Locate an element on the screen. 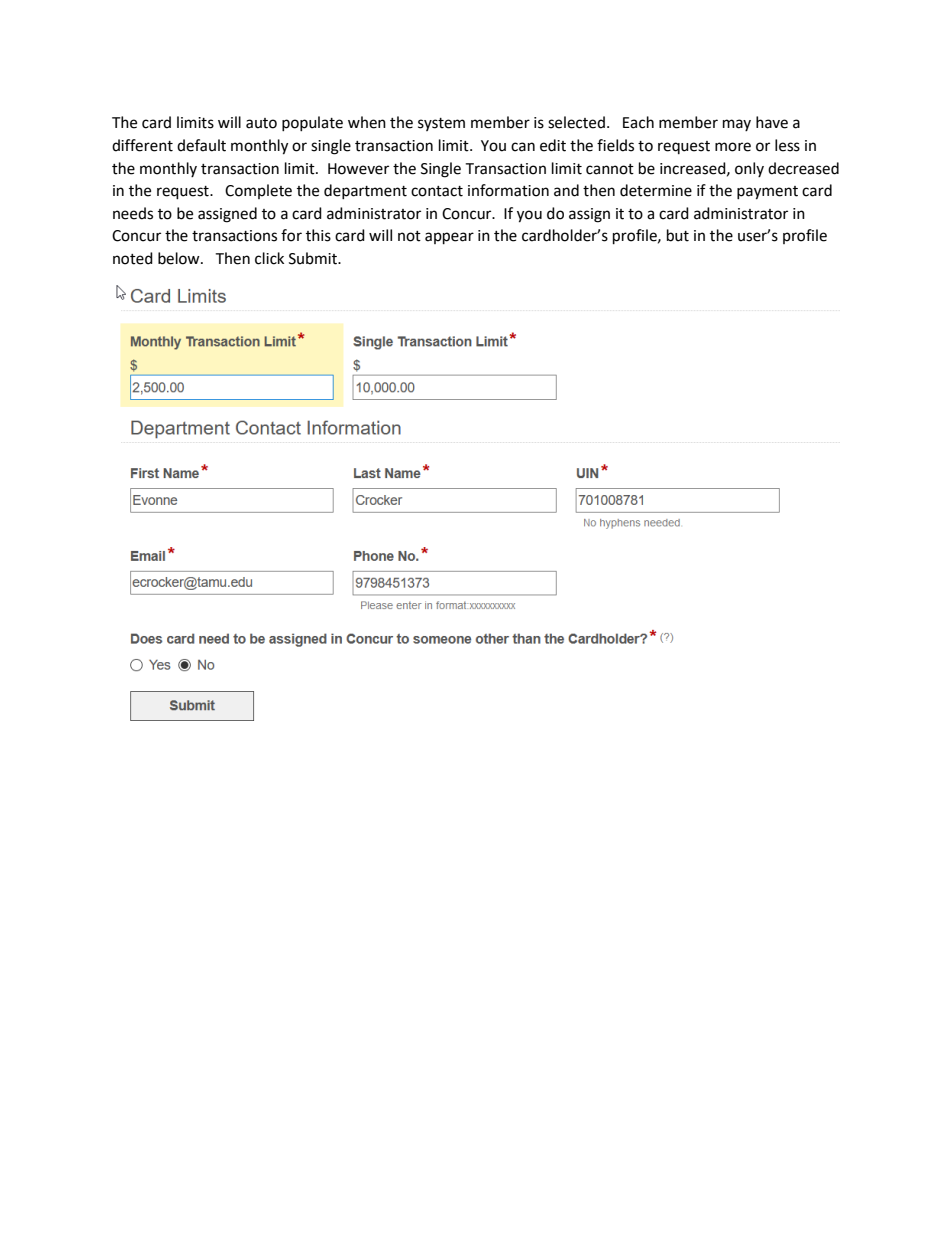  system is located at coordinates (441, 124).
